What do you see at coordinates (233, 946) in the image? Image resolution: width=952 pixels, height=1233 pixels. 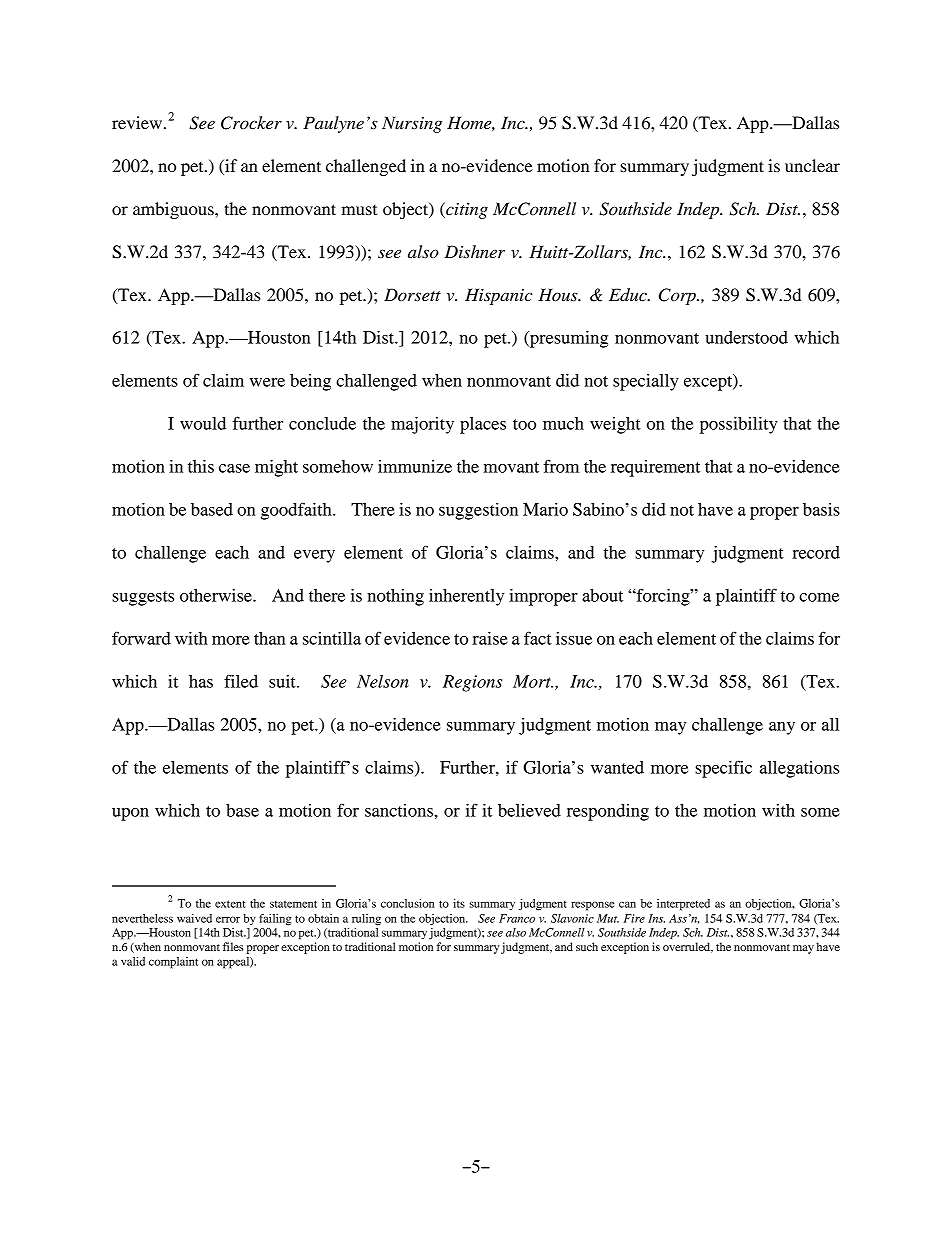 I see `files` at bounding box center [233, 946].
